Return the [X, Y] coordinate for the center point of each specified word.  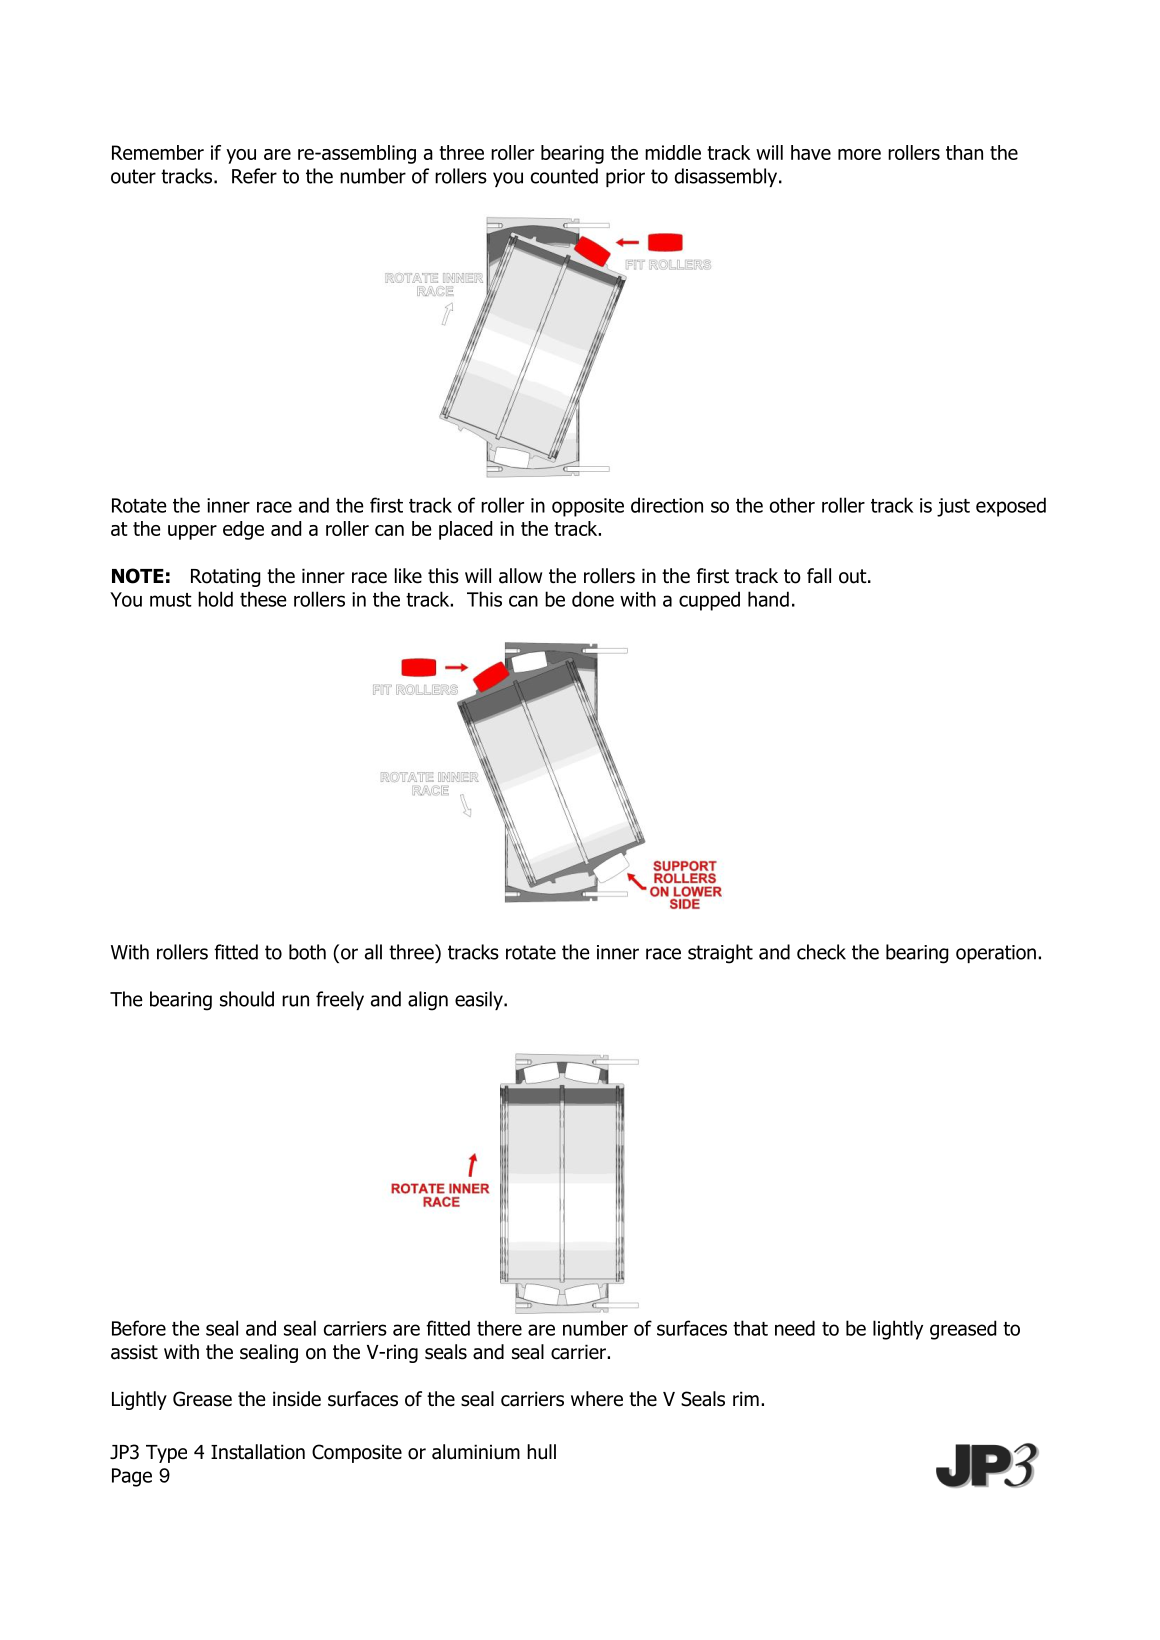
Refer [254, 176]
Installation [258, 1452]
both [307, 952]
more [859, 154]
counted [564, 176]
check [821, 952]
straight [720, 954]
